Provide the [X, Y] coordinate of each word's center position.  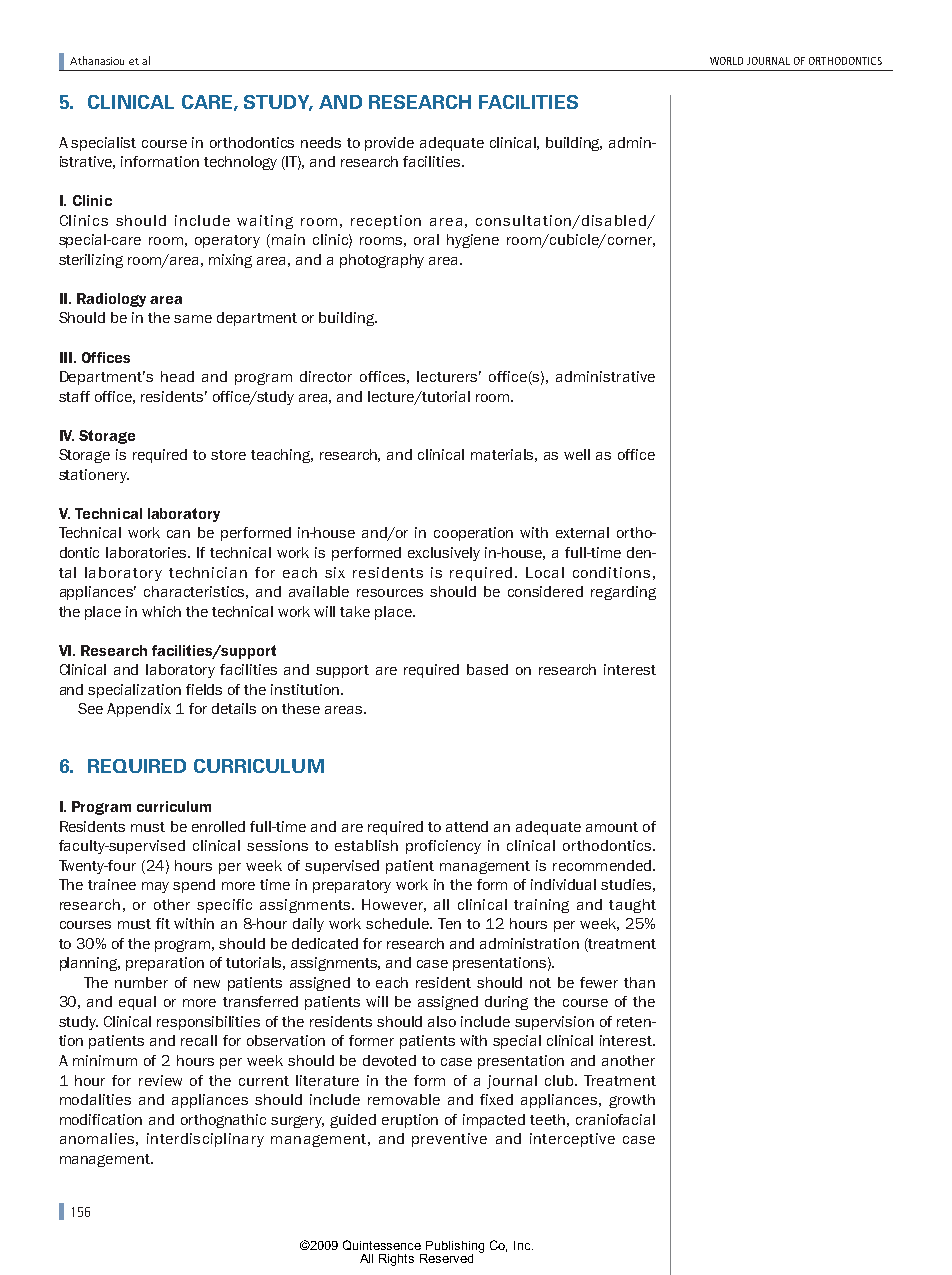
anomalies [97, 1138]
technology [240, 163]
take [355, 611]
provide [389, 144]
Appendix [139, 710]
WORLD [726, 61]
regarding [623, 593]
